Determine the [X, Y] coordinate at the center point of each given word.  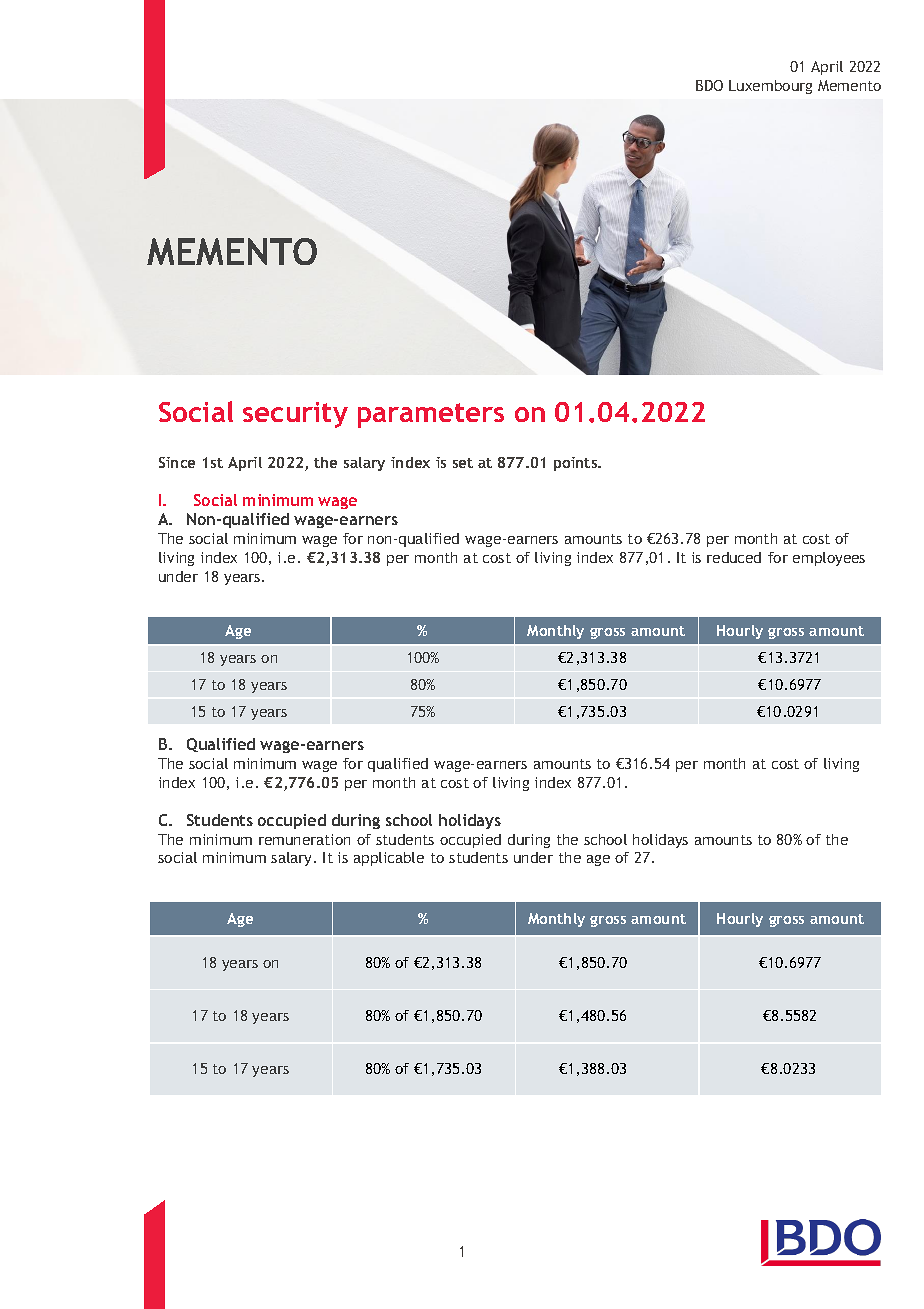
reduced [734, 557]
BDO [709, 85]
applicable [389, 859]
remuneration [304, 839]
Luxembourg [770, 87]
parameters [431, 415]
